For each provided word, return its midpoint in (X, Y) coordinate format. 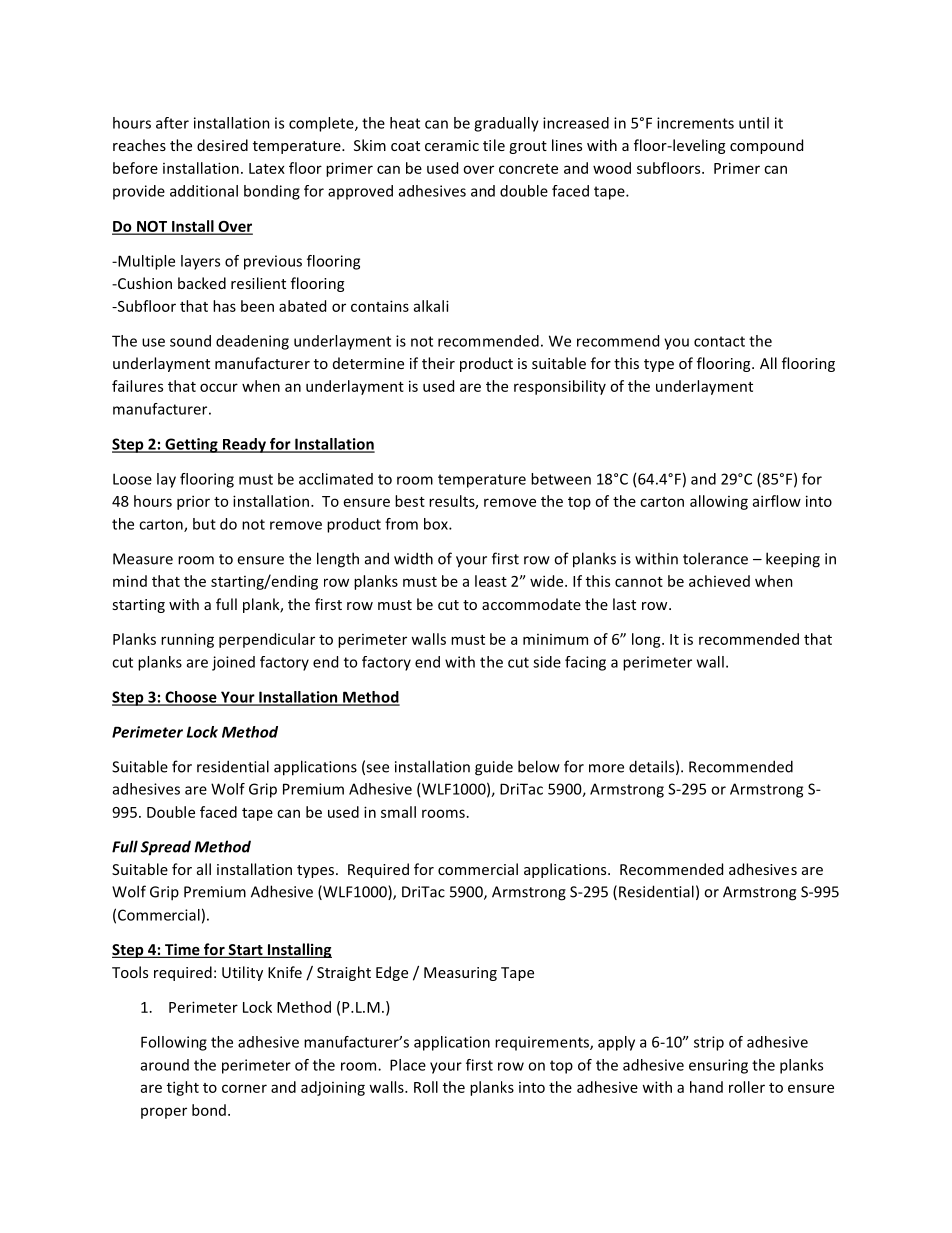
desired (222, 145)
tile (494, 145)
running (187, 640)
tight (183, 1088)
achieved (719, 581)
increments (695, 123)
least (491, 581)
